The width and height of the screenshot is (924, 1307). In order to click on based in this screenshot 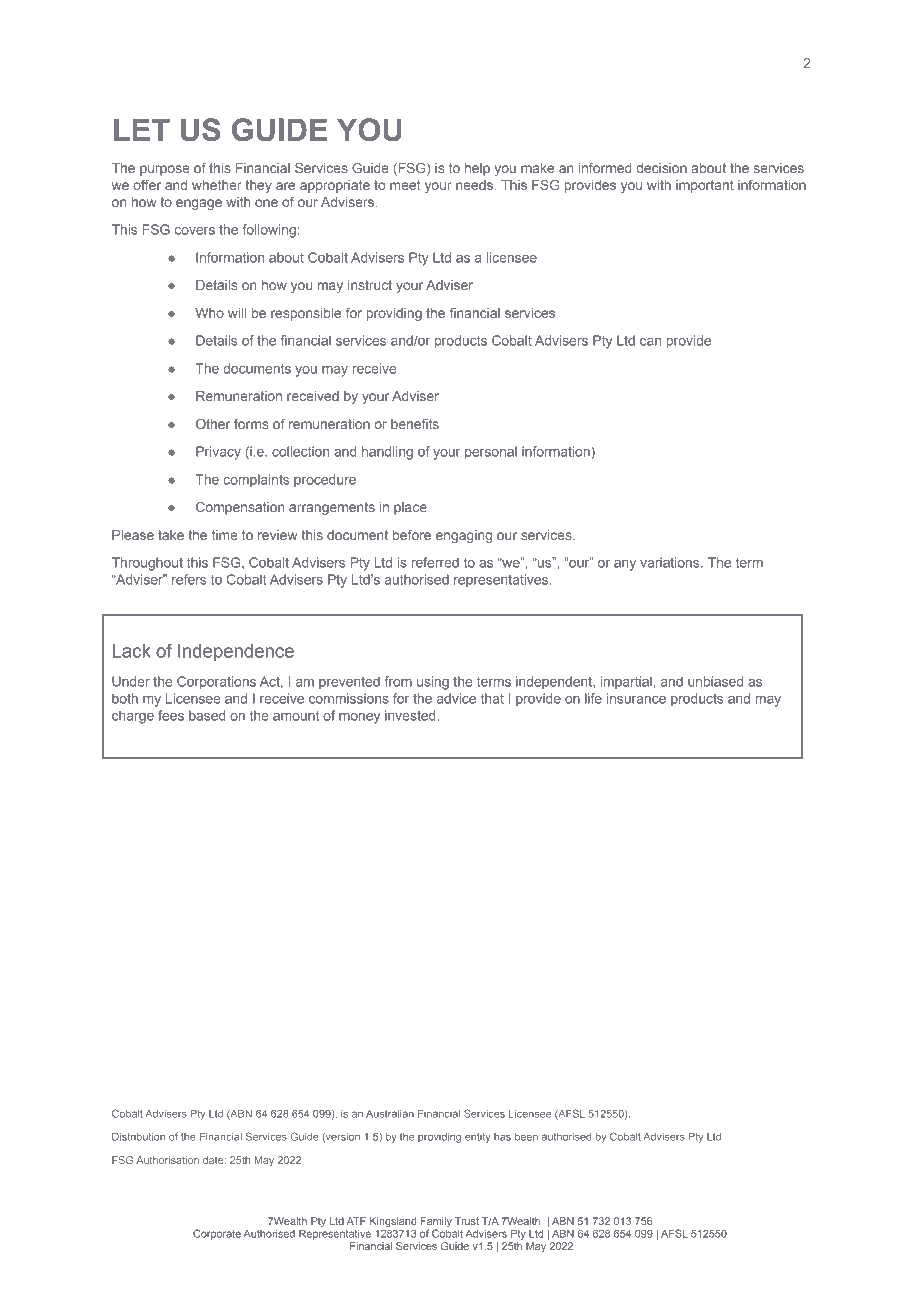, I will do `click(207, 715)`.
